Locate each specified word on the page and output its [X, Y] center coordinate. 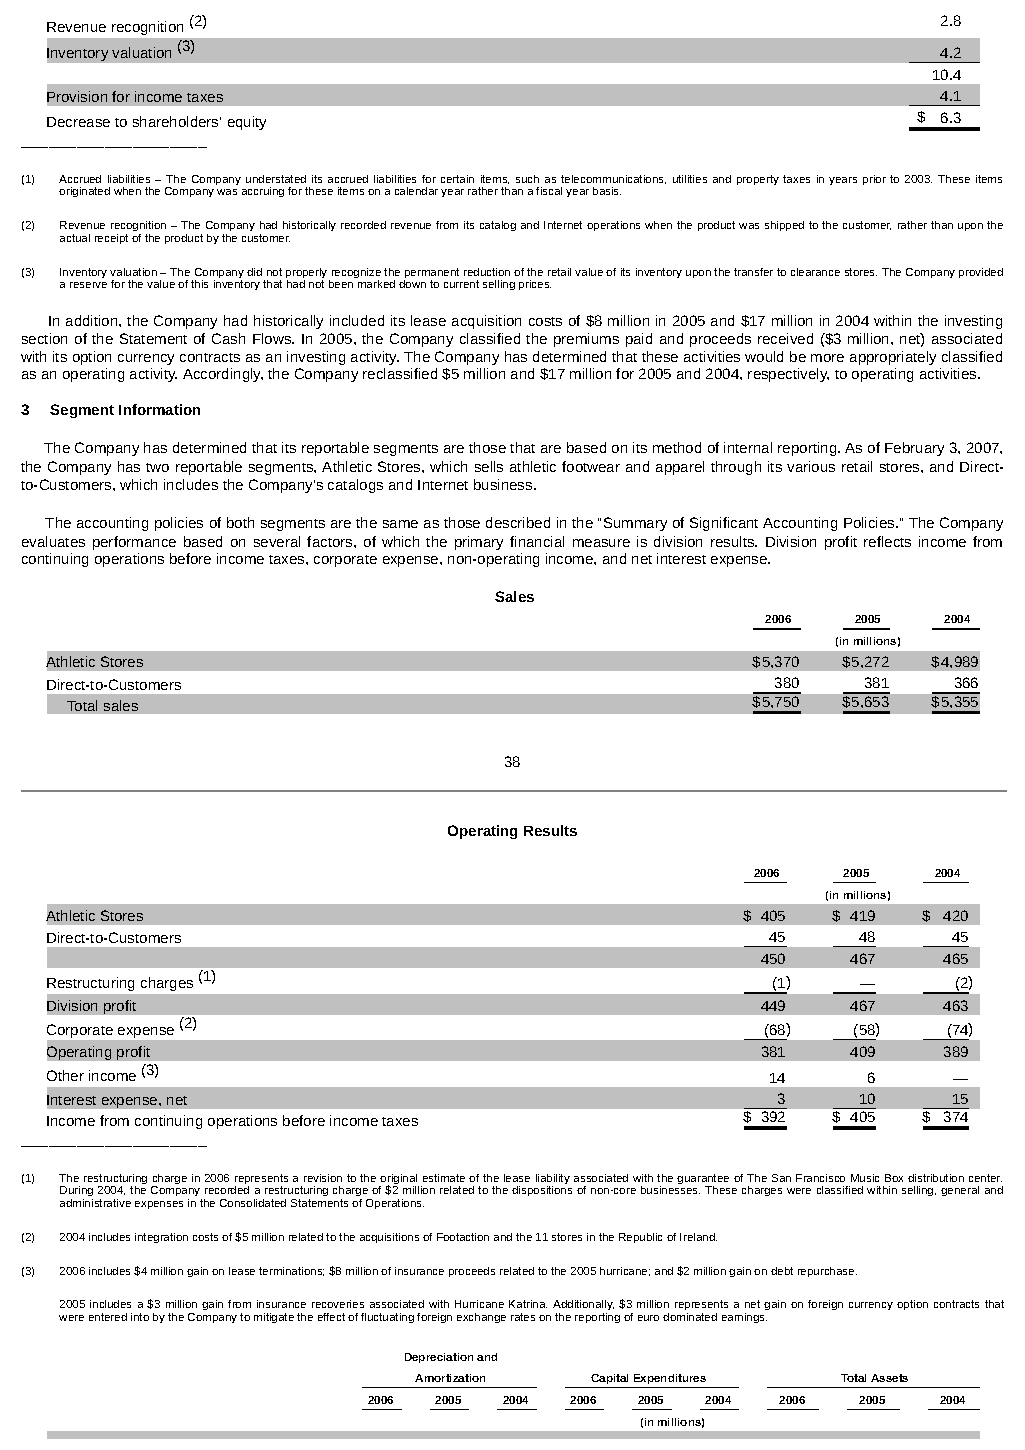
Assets [889, 1378]
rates [523, 1317]
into [140, 1317]
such [527, 179]
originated [84, 192]
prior [874, 180]
